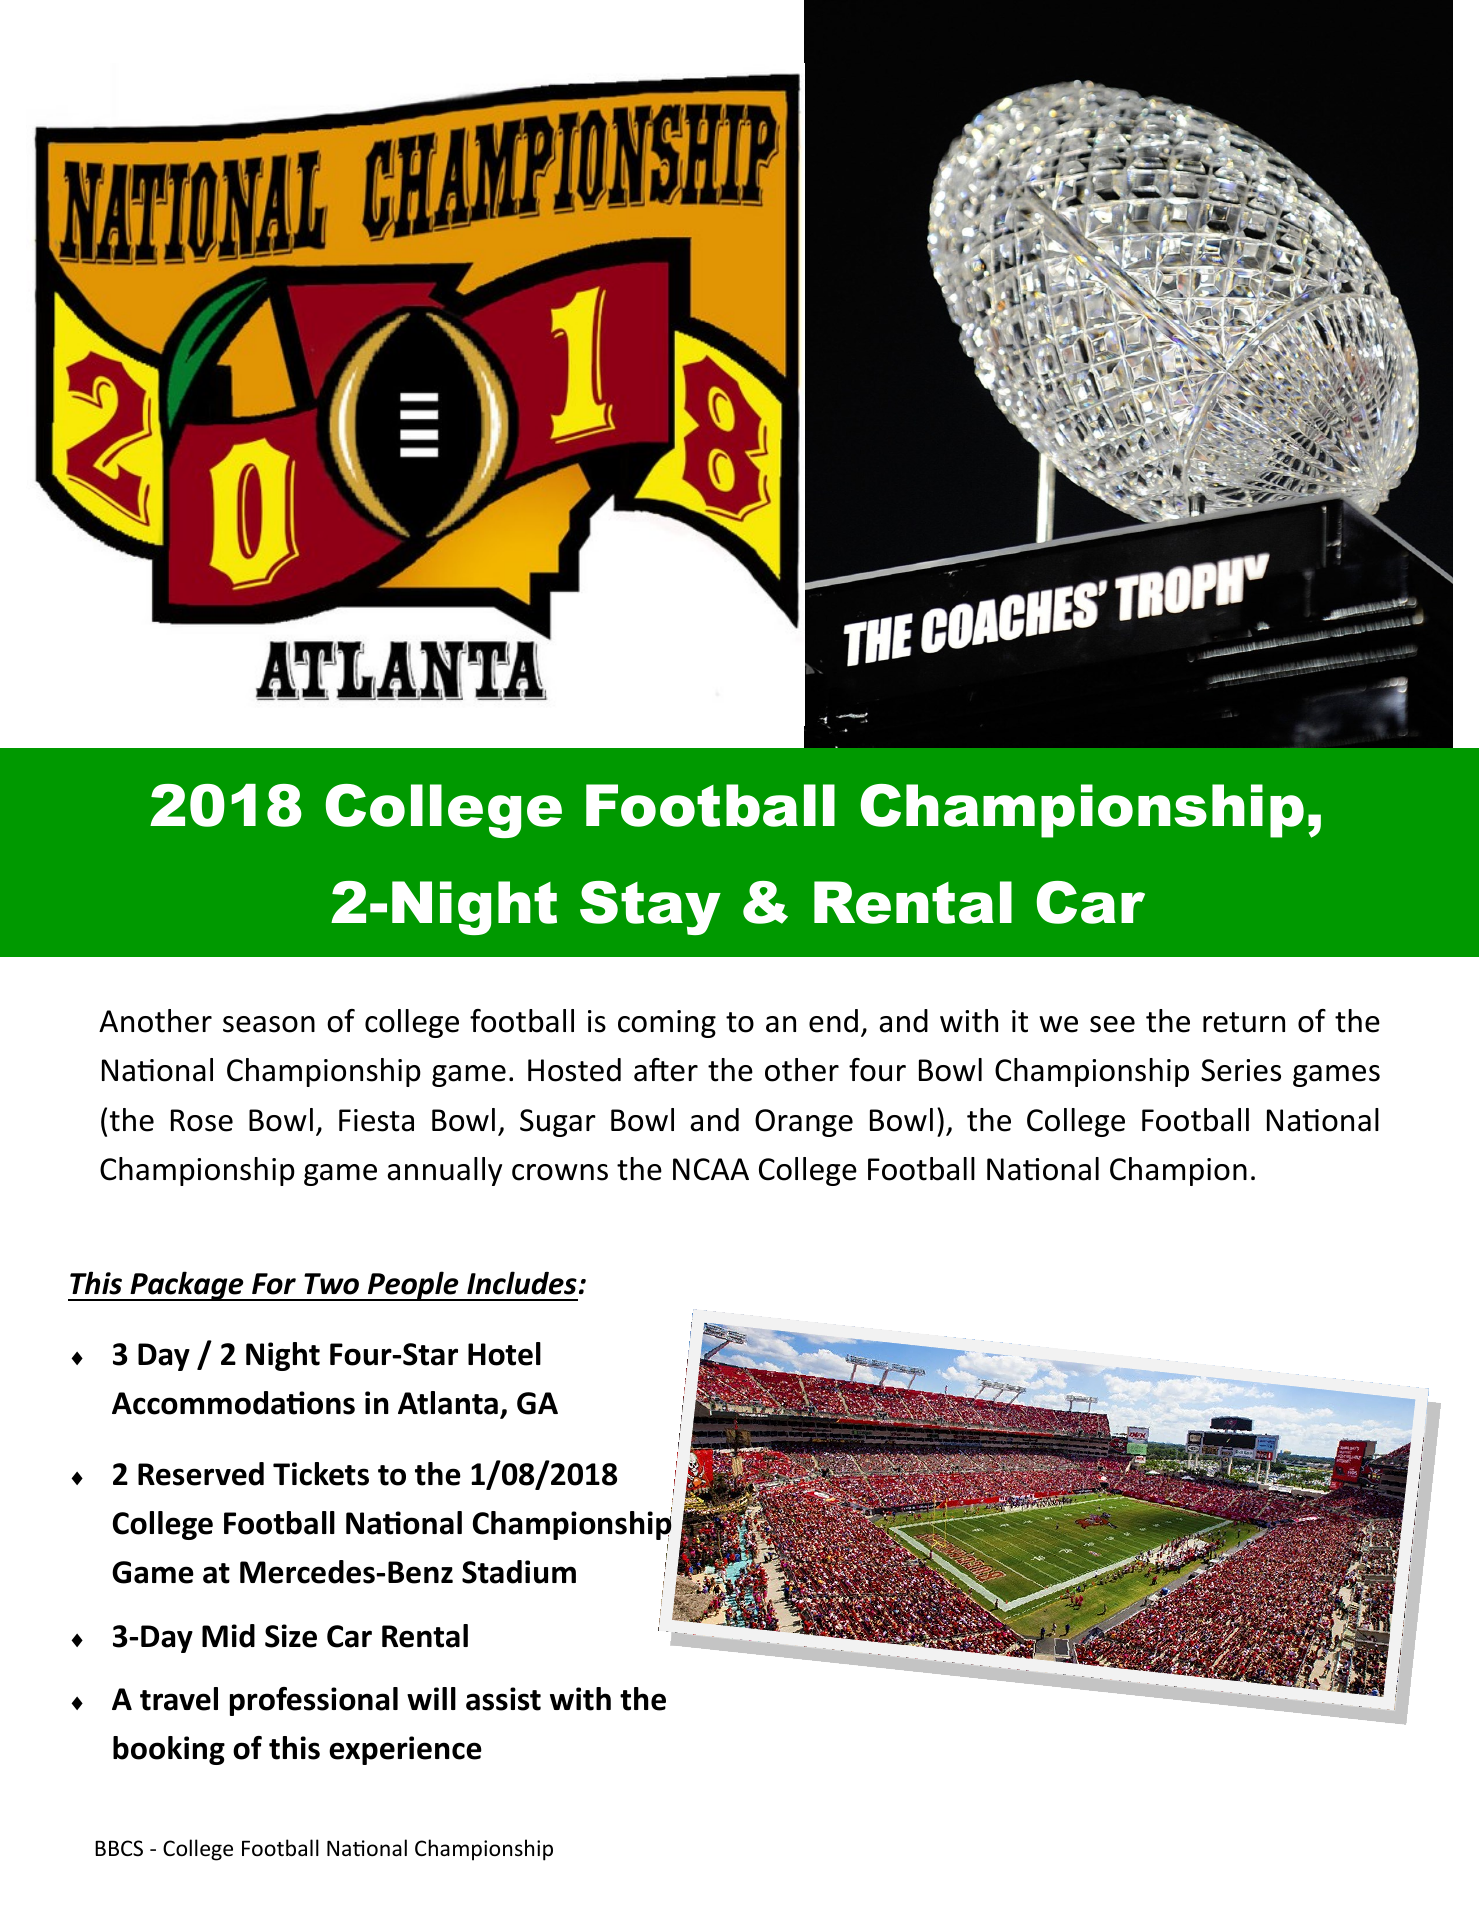 Image resolution: width=1479 pixels, height=1913 pixels. What do you see at coordinates (405, 1750) in the image?
I see `experience` at bounding box center [405, 1750].
